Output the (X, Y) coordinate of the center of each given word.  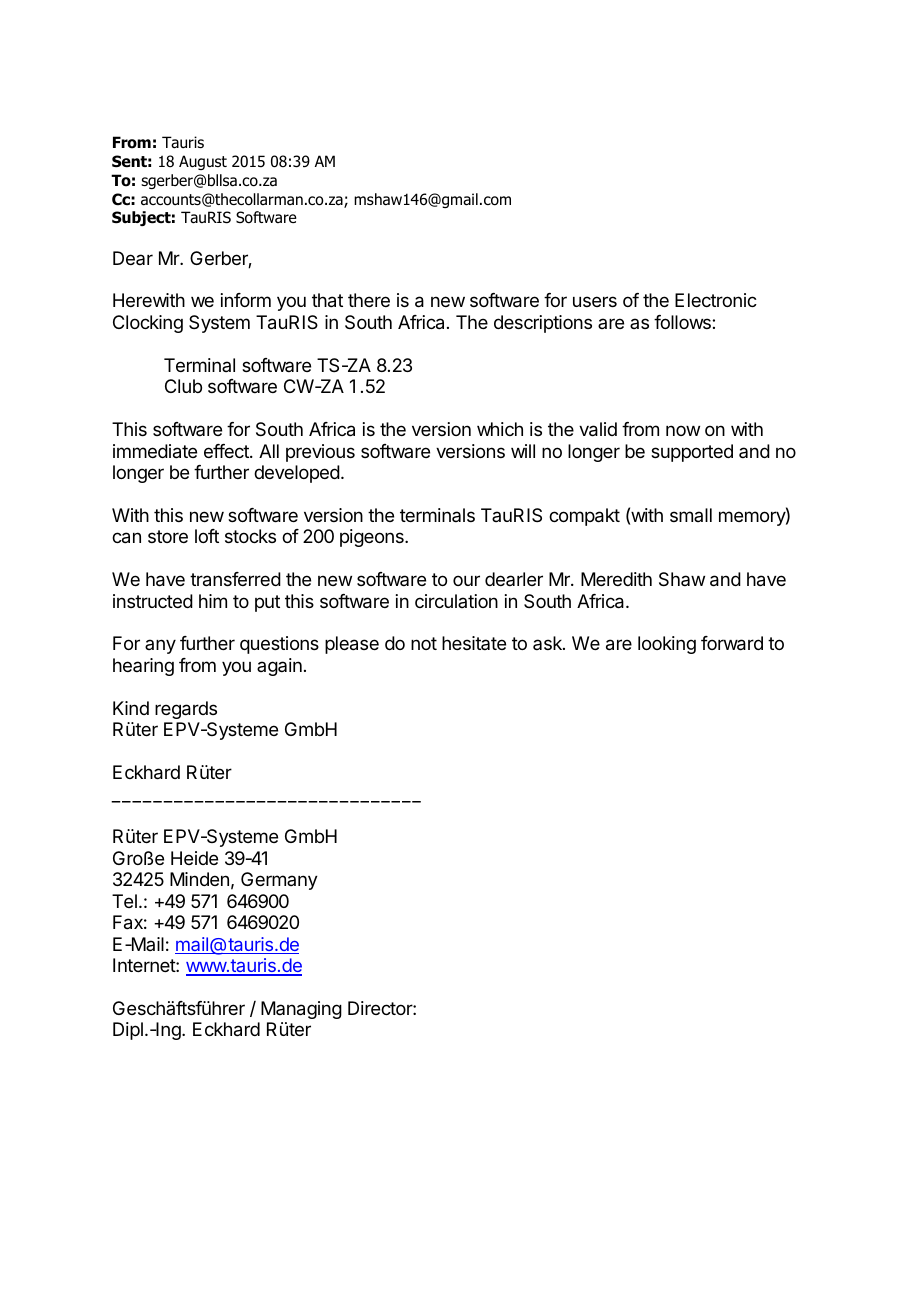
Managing (301, 1010)
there (369, 300)
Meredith (616, 579)
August (203, 162)
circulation (456, 601)
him (213, 601)
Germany (279, 881)
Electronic (716, 300)
